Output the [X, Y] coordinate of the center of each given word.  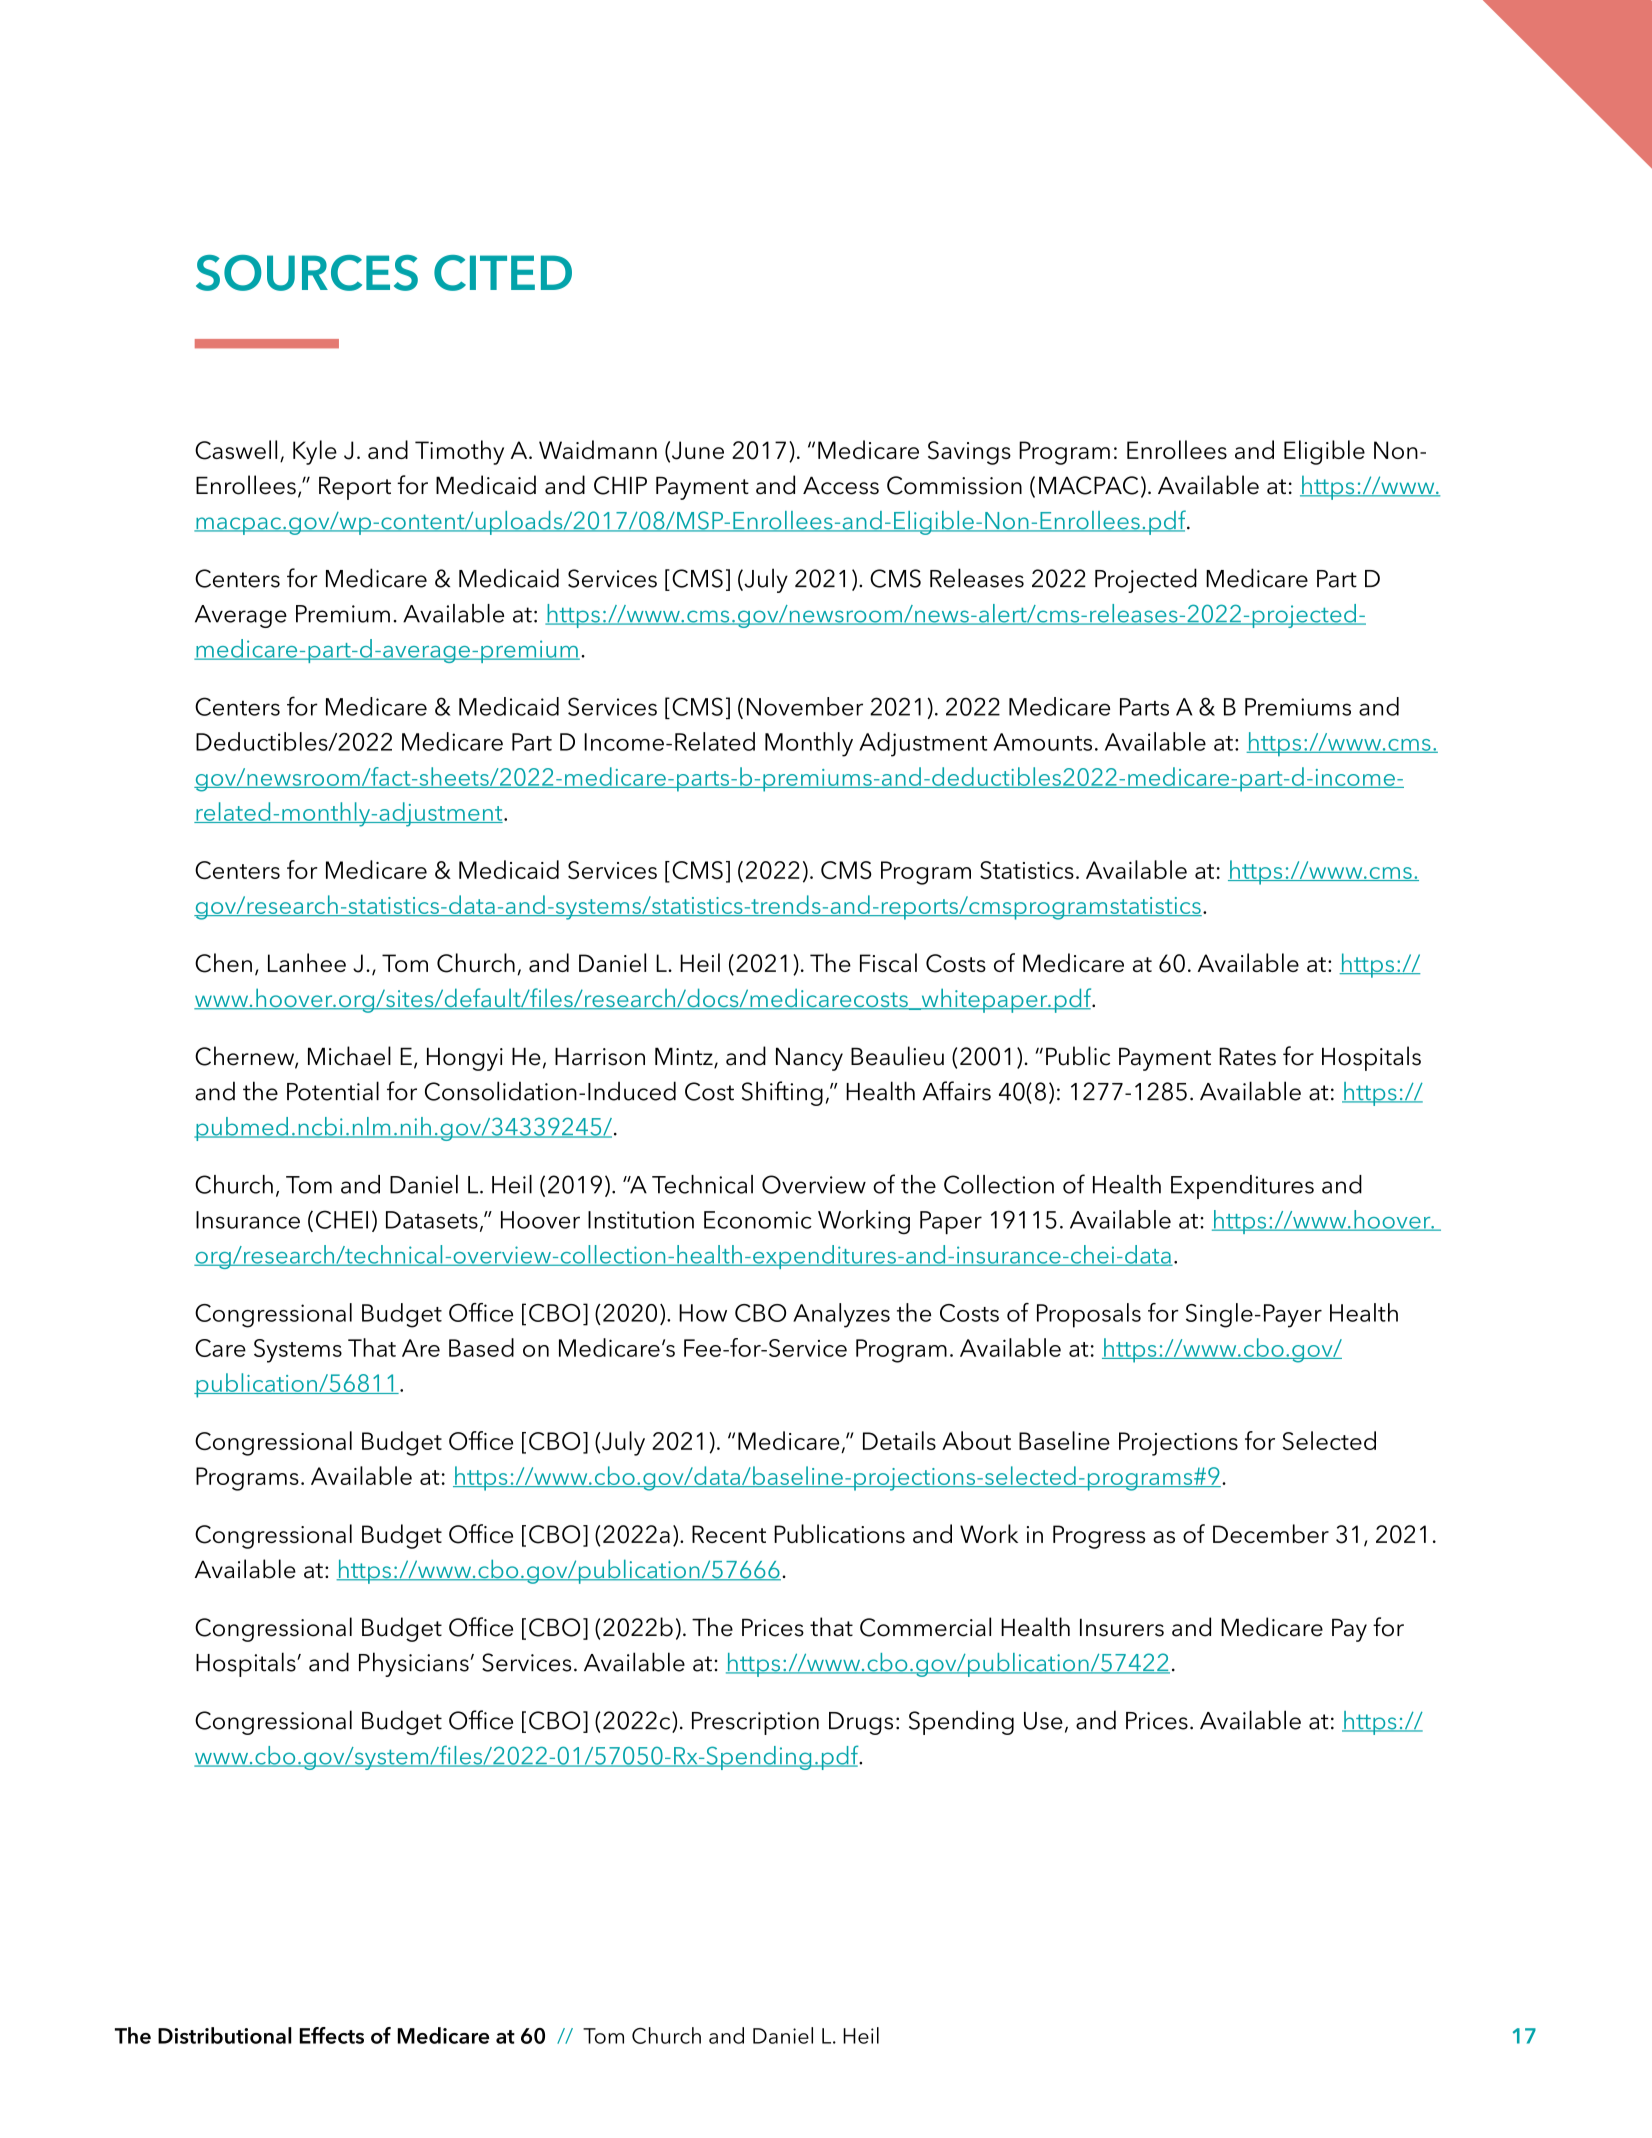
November [805, 706]
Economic [758, 1220]
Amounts [1042, 742]
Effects [332, 2035]
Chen [223, 963]
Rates [1247, 1056]
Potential [333, 1091]
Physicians [414, 1664]
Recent [729, 1534]
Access [841, 485]
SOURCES [307, 273]
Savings [969, 453]
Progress [1099, 1537]
